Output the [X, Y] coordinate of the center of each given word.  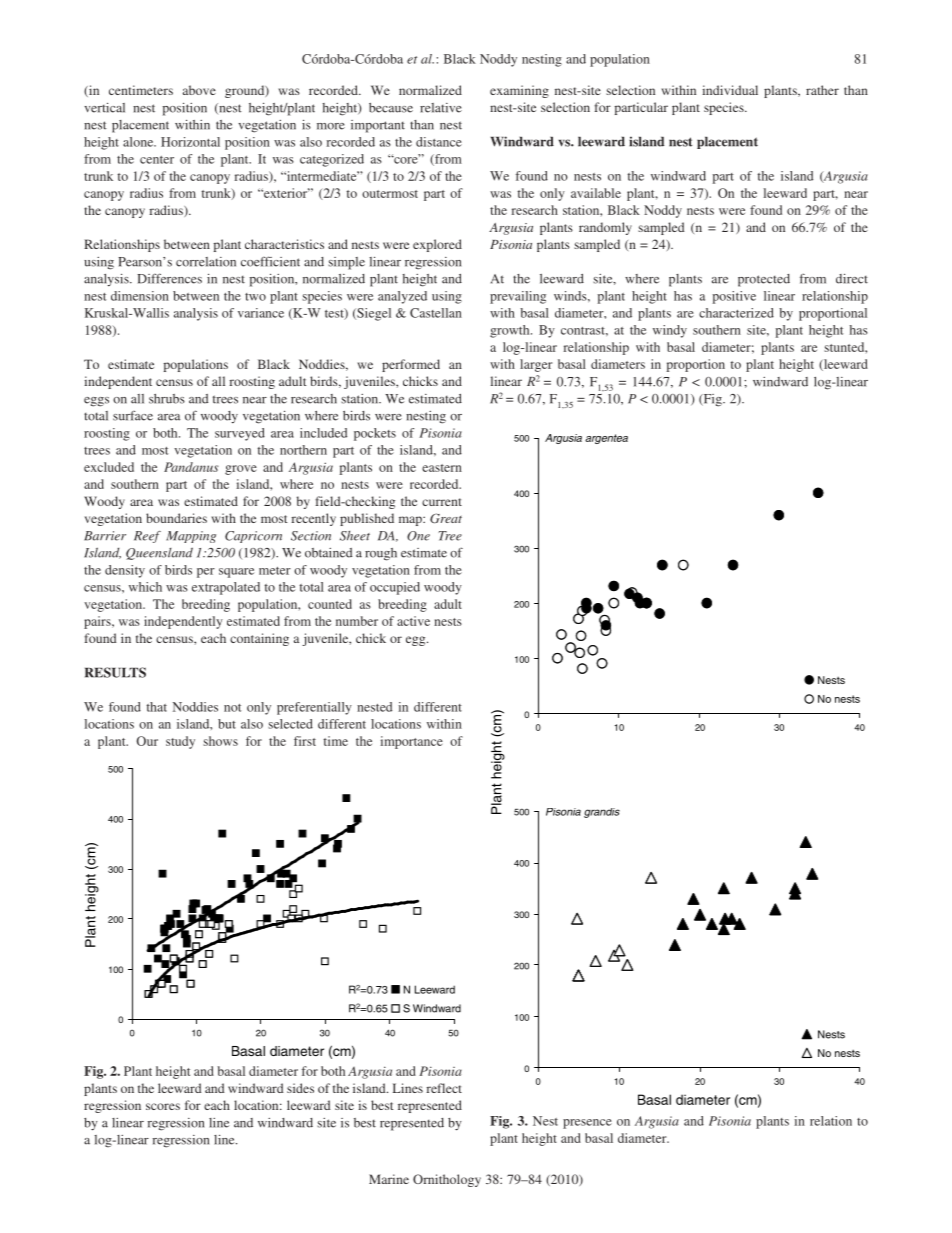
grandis [602, 813]
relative [441, 108]
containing [259, 639]
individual [730, 90]
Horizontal [190, 142]
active [413, 621]
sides [300, 1088]
